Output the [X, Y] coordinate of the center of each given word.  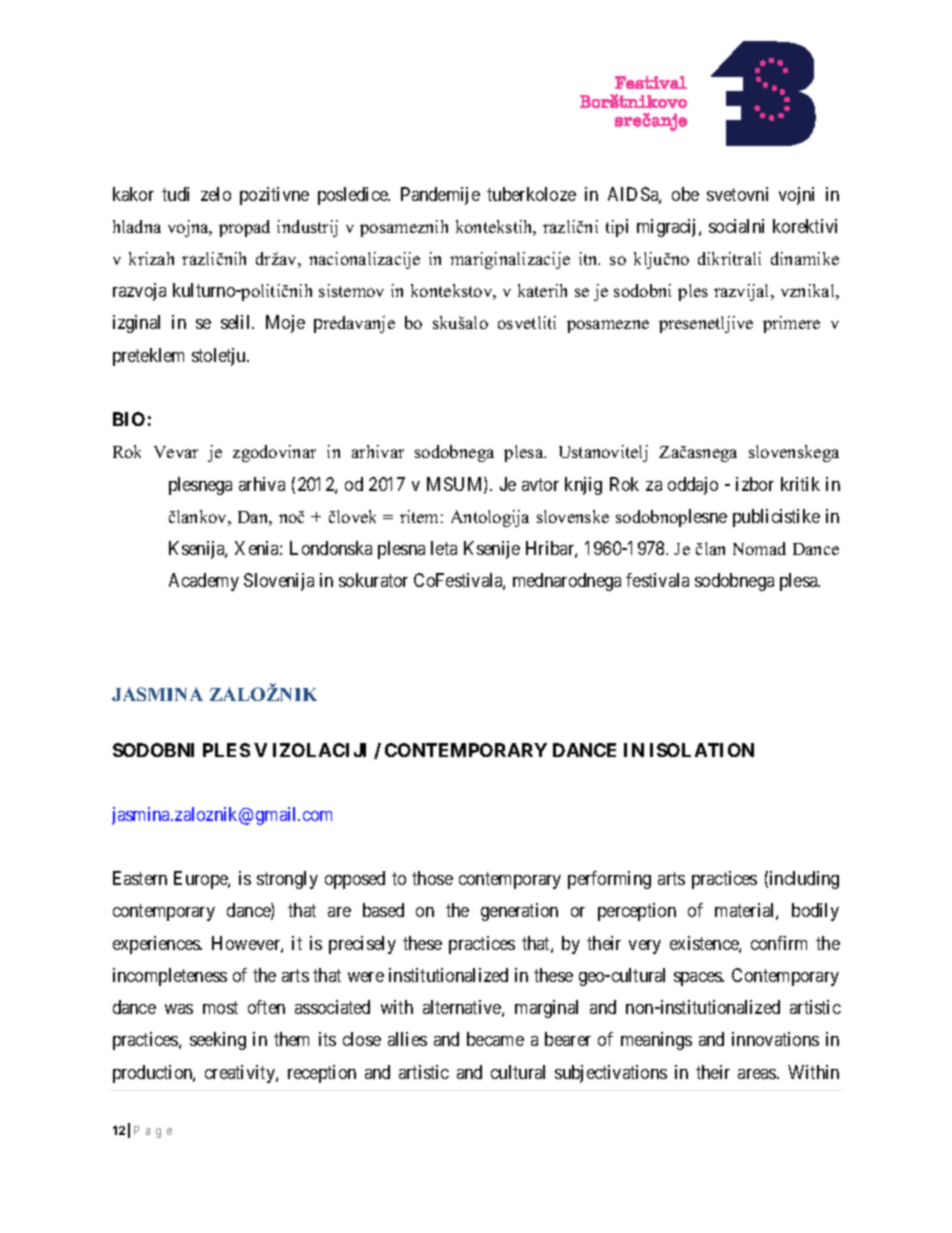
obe [685, 194]
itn [589, 258]
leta [444, 548]
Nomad [759, 548]
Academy [204, 582]
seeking [218, 1041]
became [495, 1039]
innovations [775, 1039]
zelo [216, 194]
